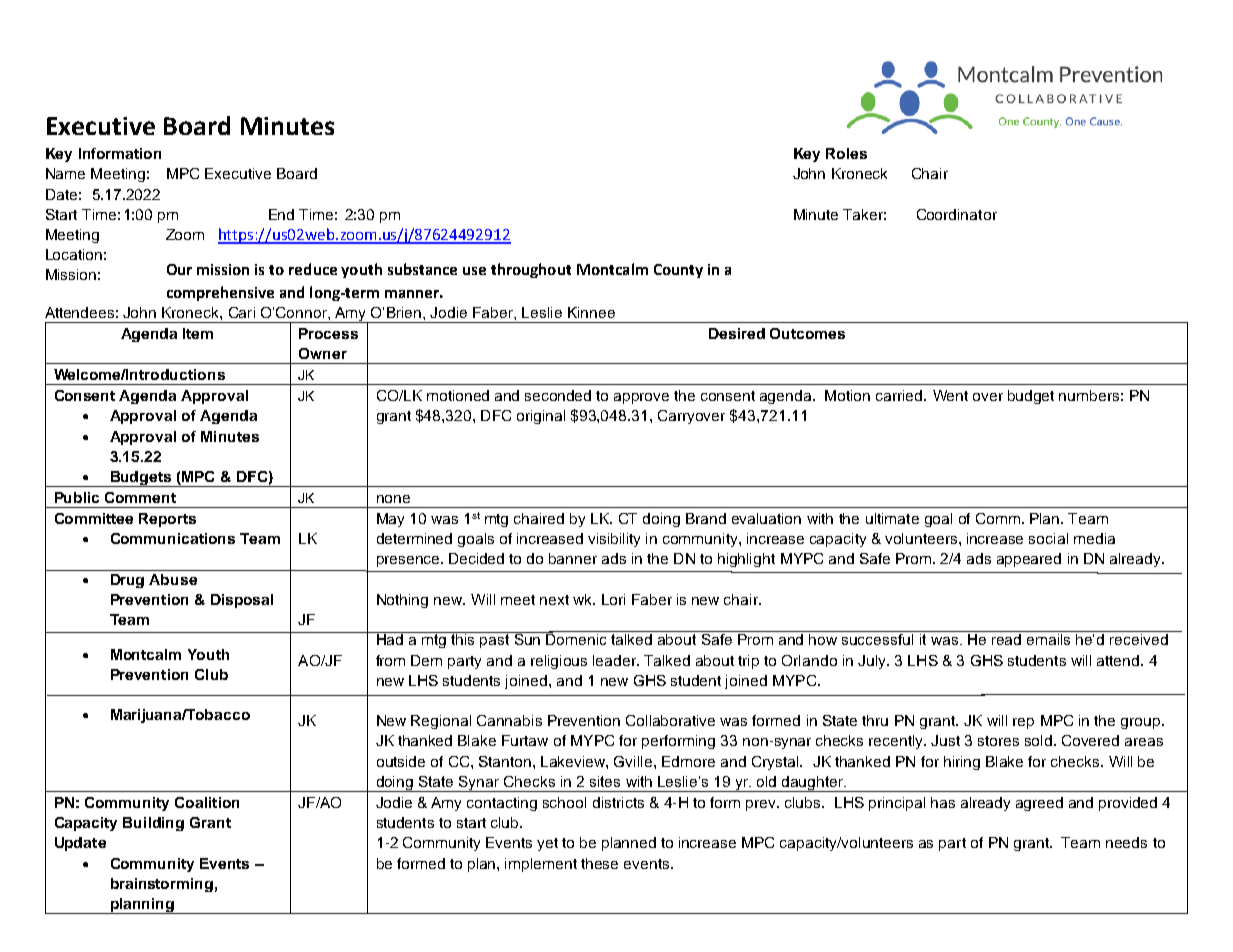 The width and height of the image is (1233, 952). I want to click on Name, so click(65, 173).
